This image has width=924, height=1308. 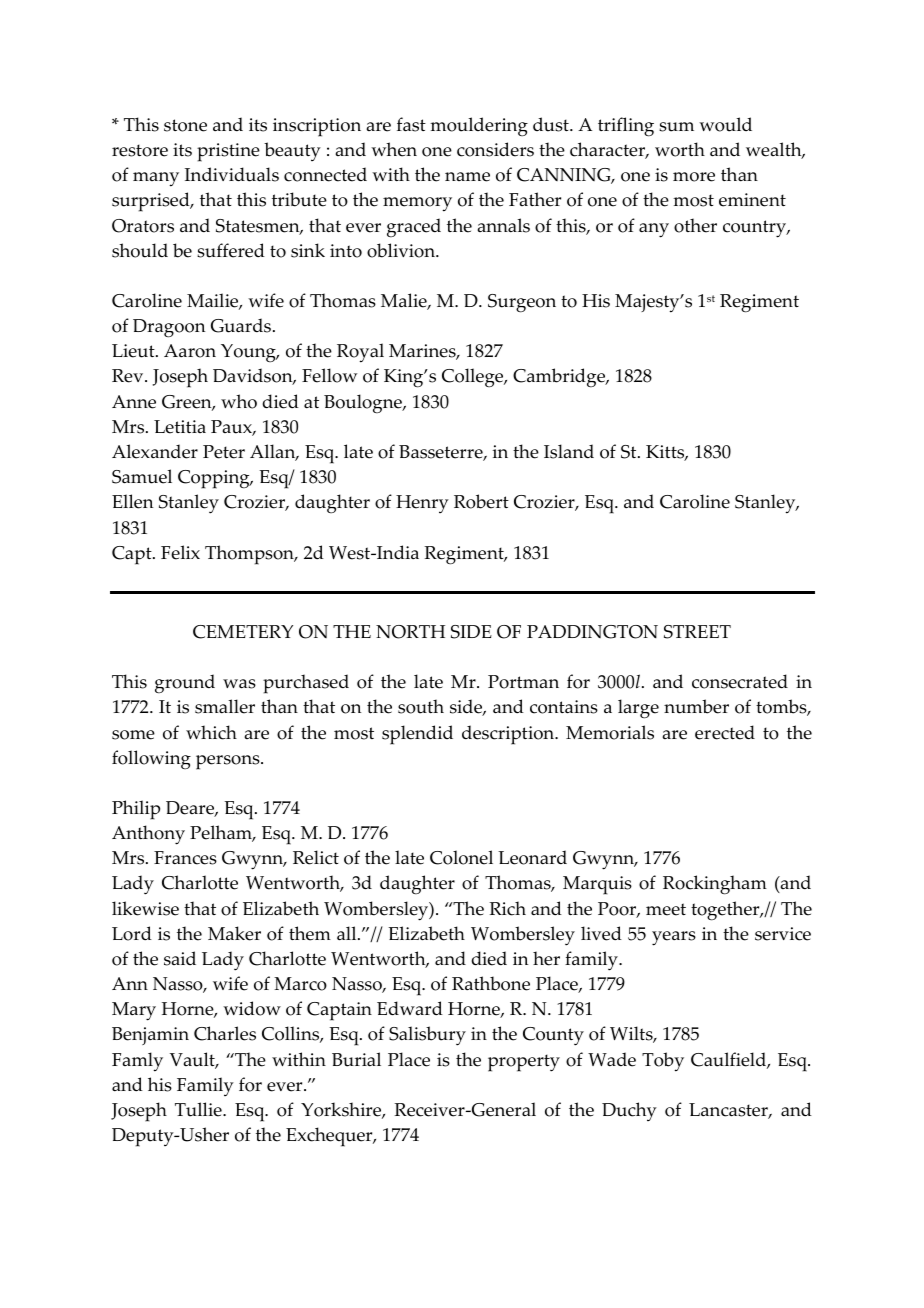 What do you see at coordinates (697, 632) in the image?
I see `STREET` at bounding box center [697, 632].
